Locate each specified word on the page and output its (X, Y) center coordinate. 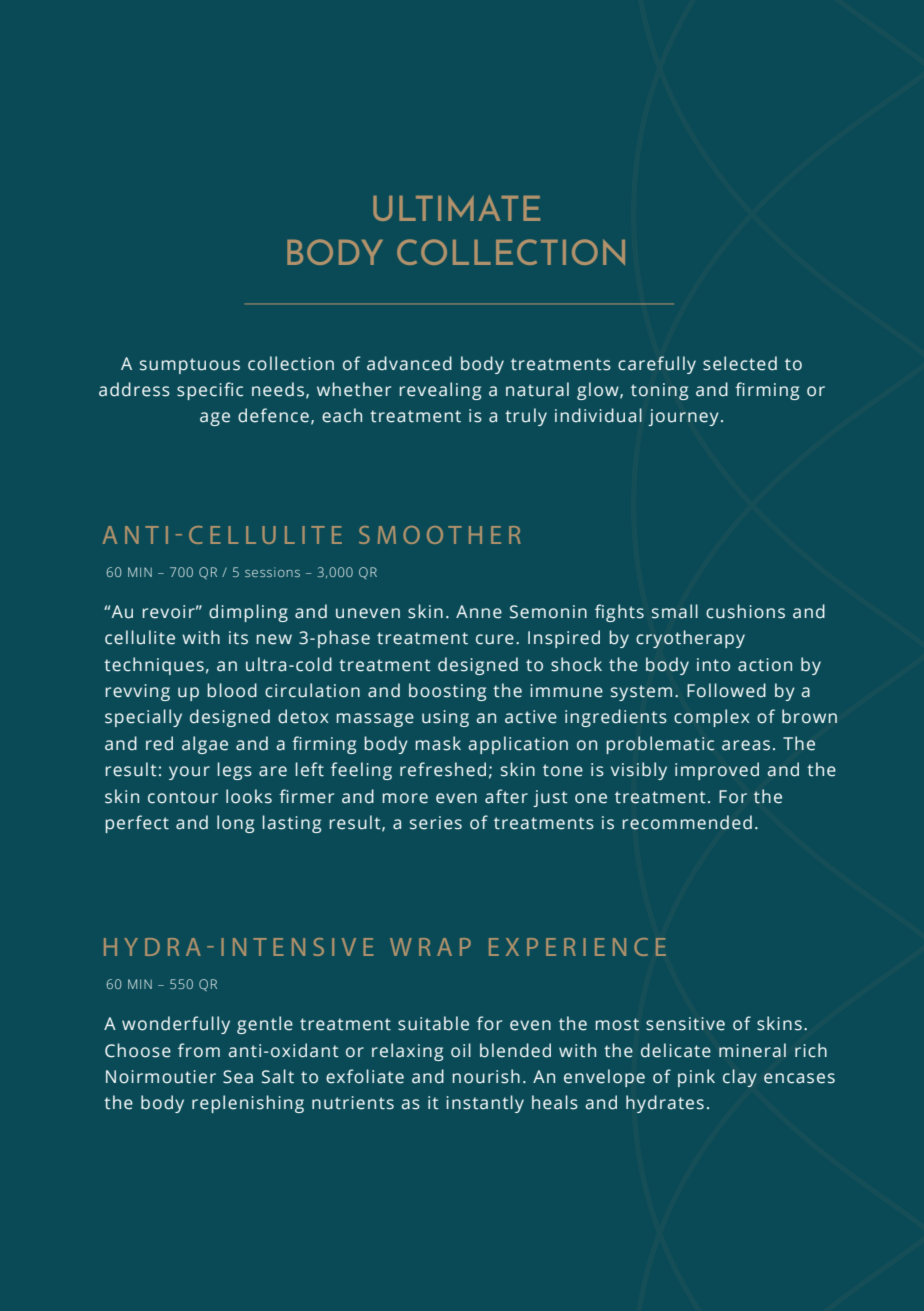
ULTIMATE (456, 208)
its (238, 638)
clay (740, 1078)
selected (740, 363)
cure (495, 639)
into (713, 665)
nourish (486, 1076)
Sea (238, 1077)
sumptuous (190, 366)
